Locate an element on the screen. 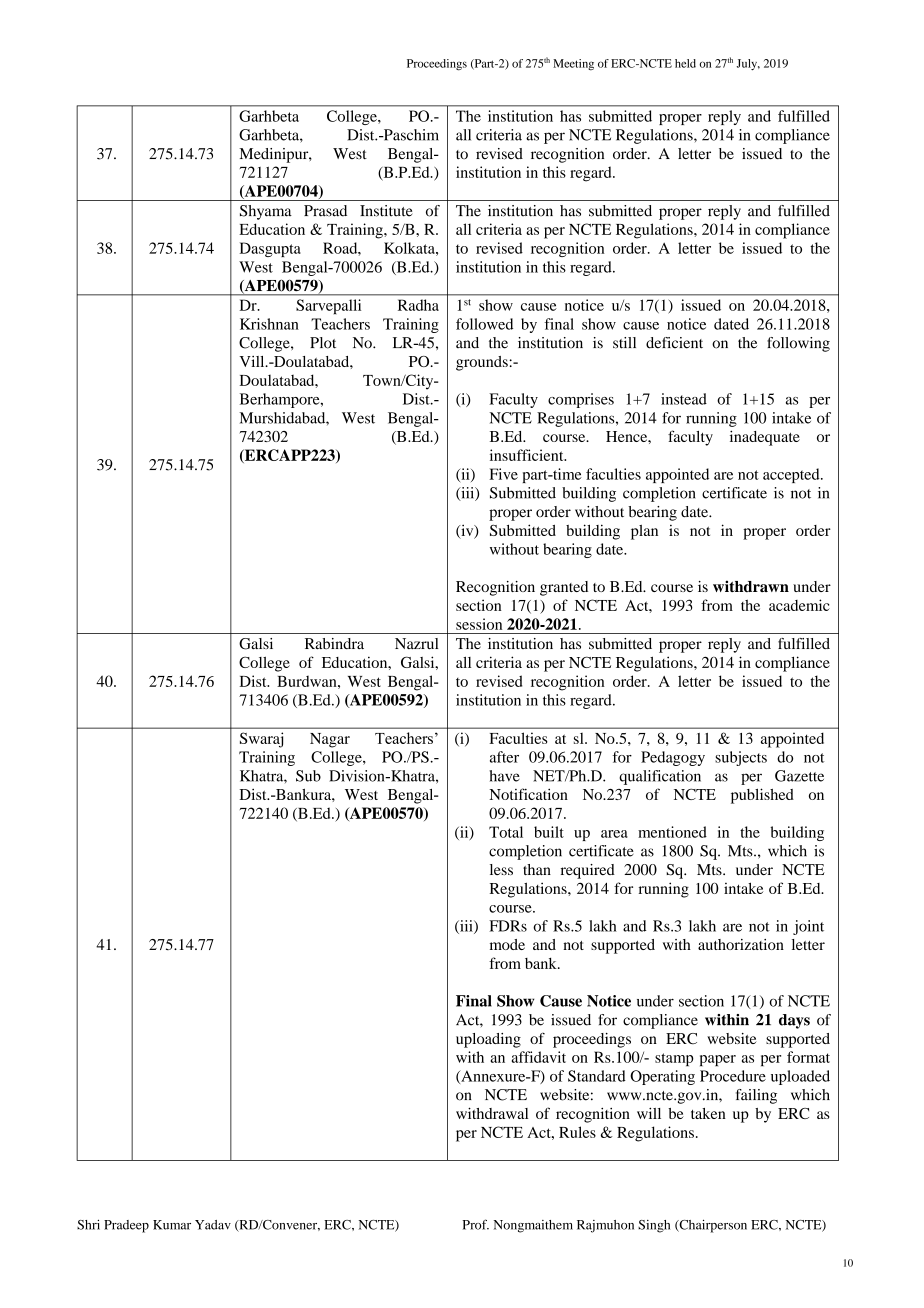  Kumar is located at coordinates (172, 1225).
